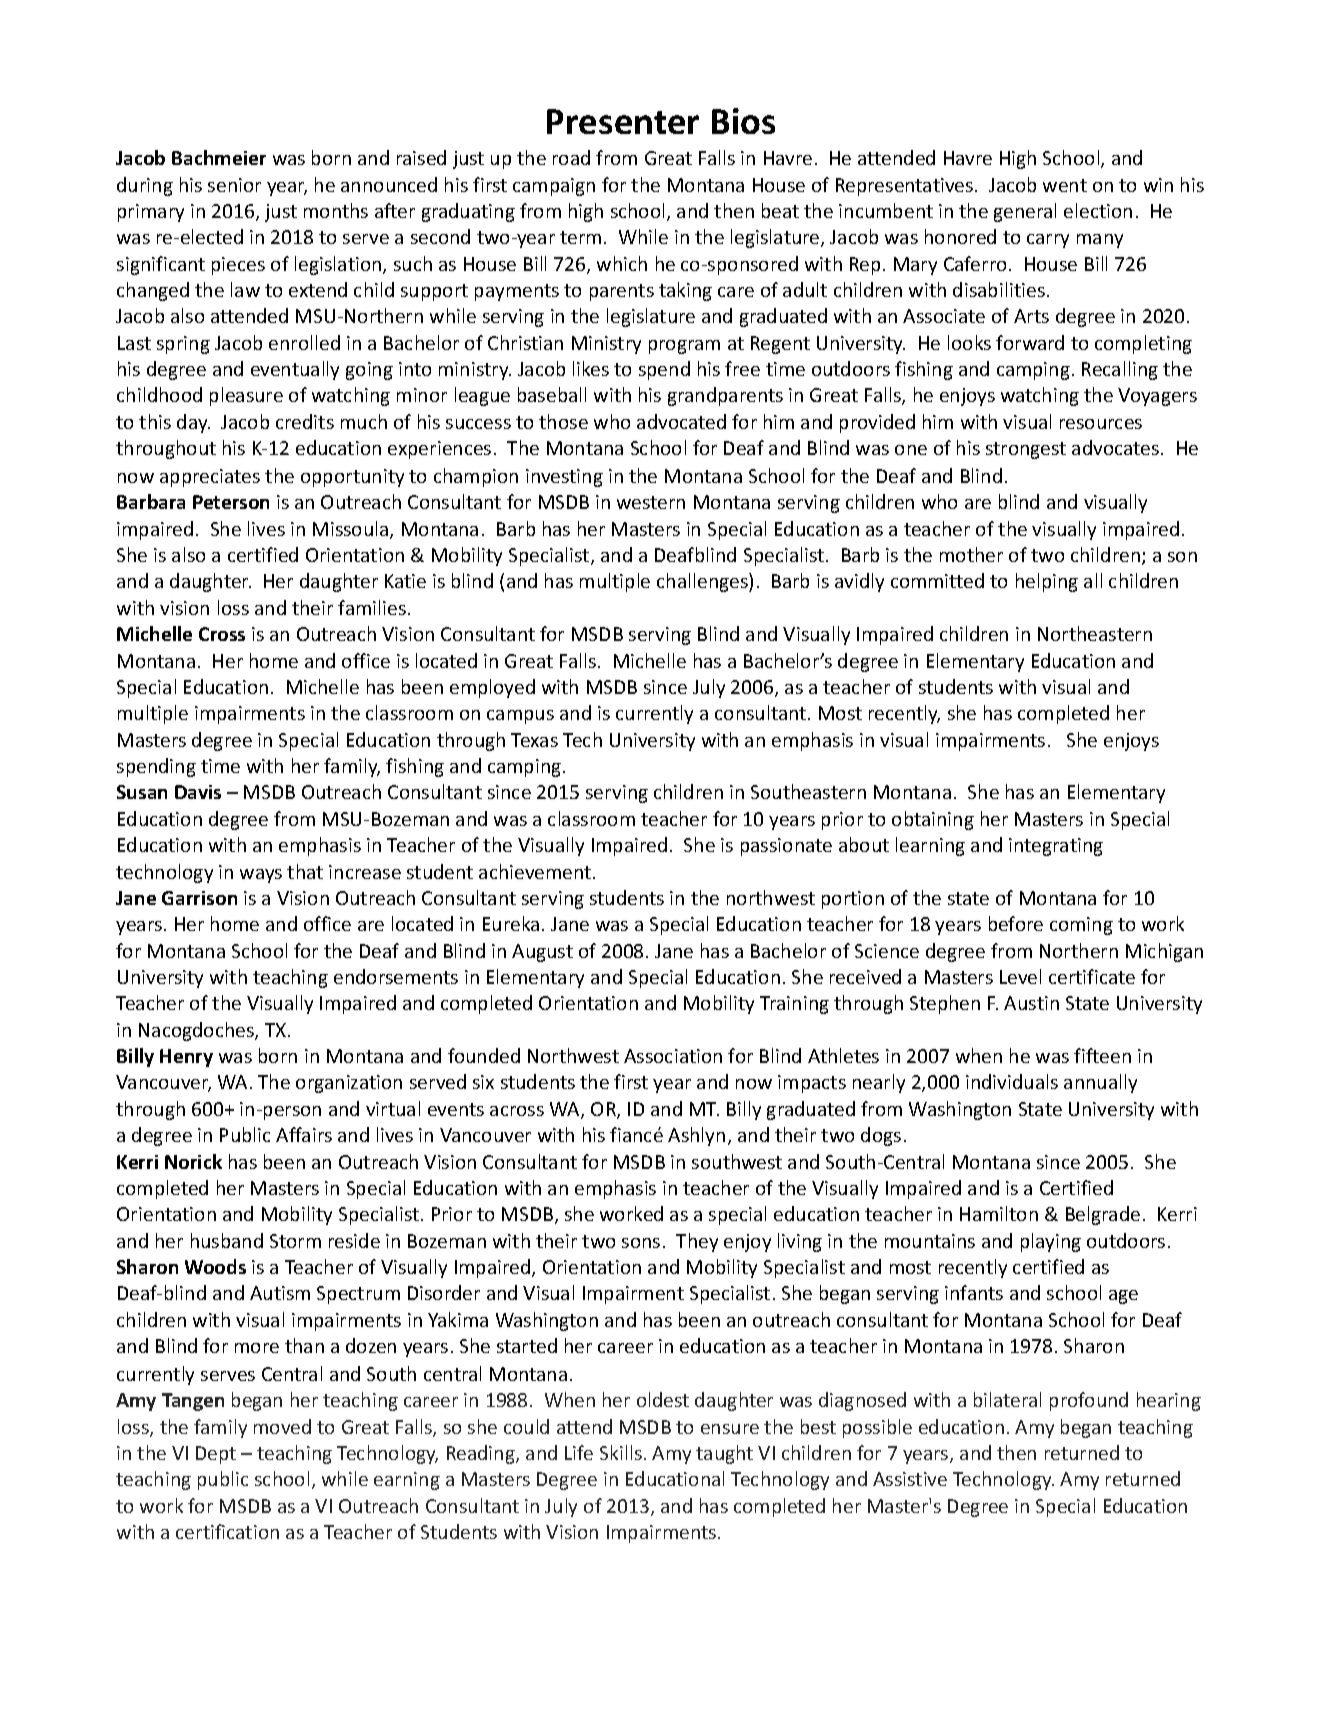 This screenshot has width=1322, height=1711. Describe the element at coordinates (1056, 847) in the screenshot. I see `integrating` at that location.
